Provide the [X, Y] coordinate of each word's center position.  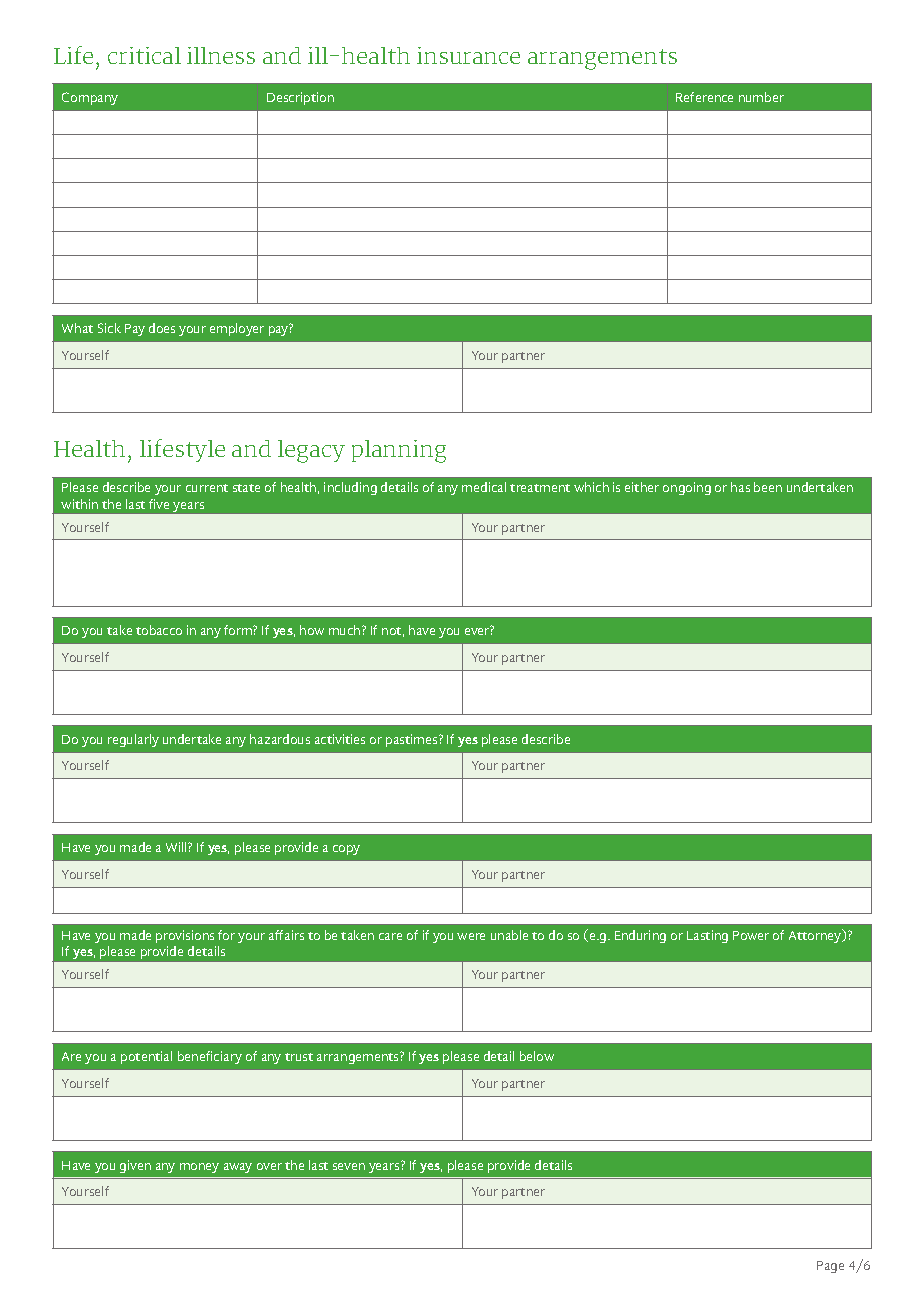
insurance [468, 55]
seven [349, 1166]
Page [830, 1267]
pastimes [413, 740]
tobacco [159, 630]
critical [144, 55]
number [761, 97]
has [740, 487]
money [199, 1168]
